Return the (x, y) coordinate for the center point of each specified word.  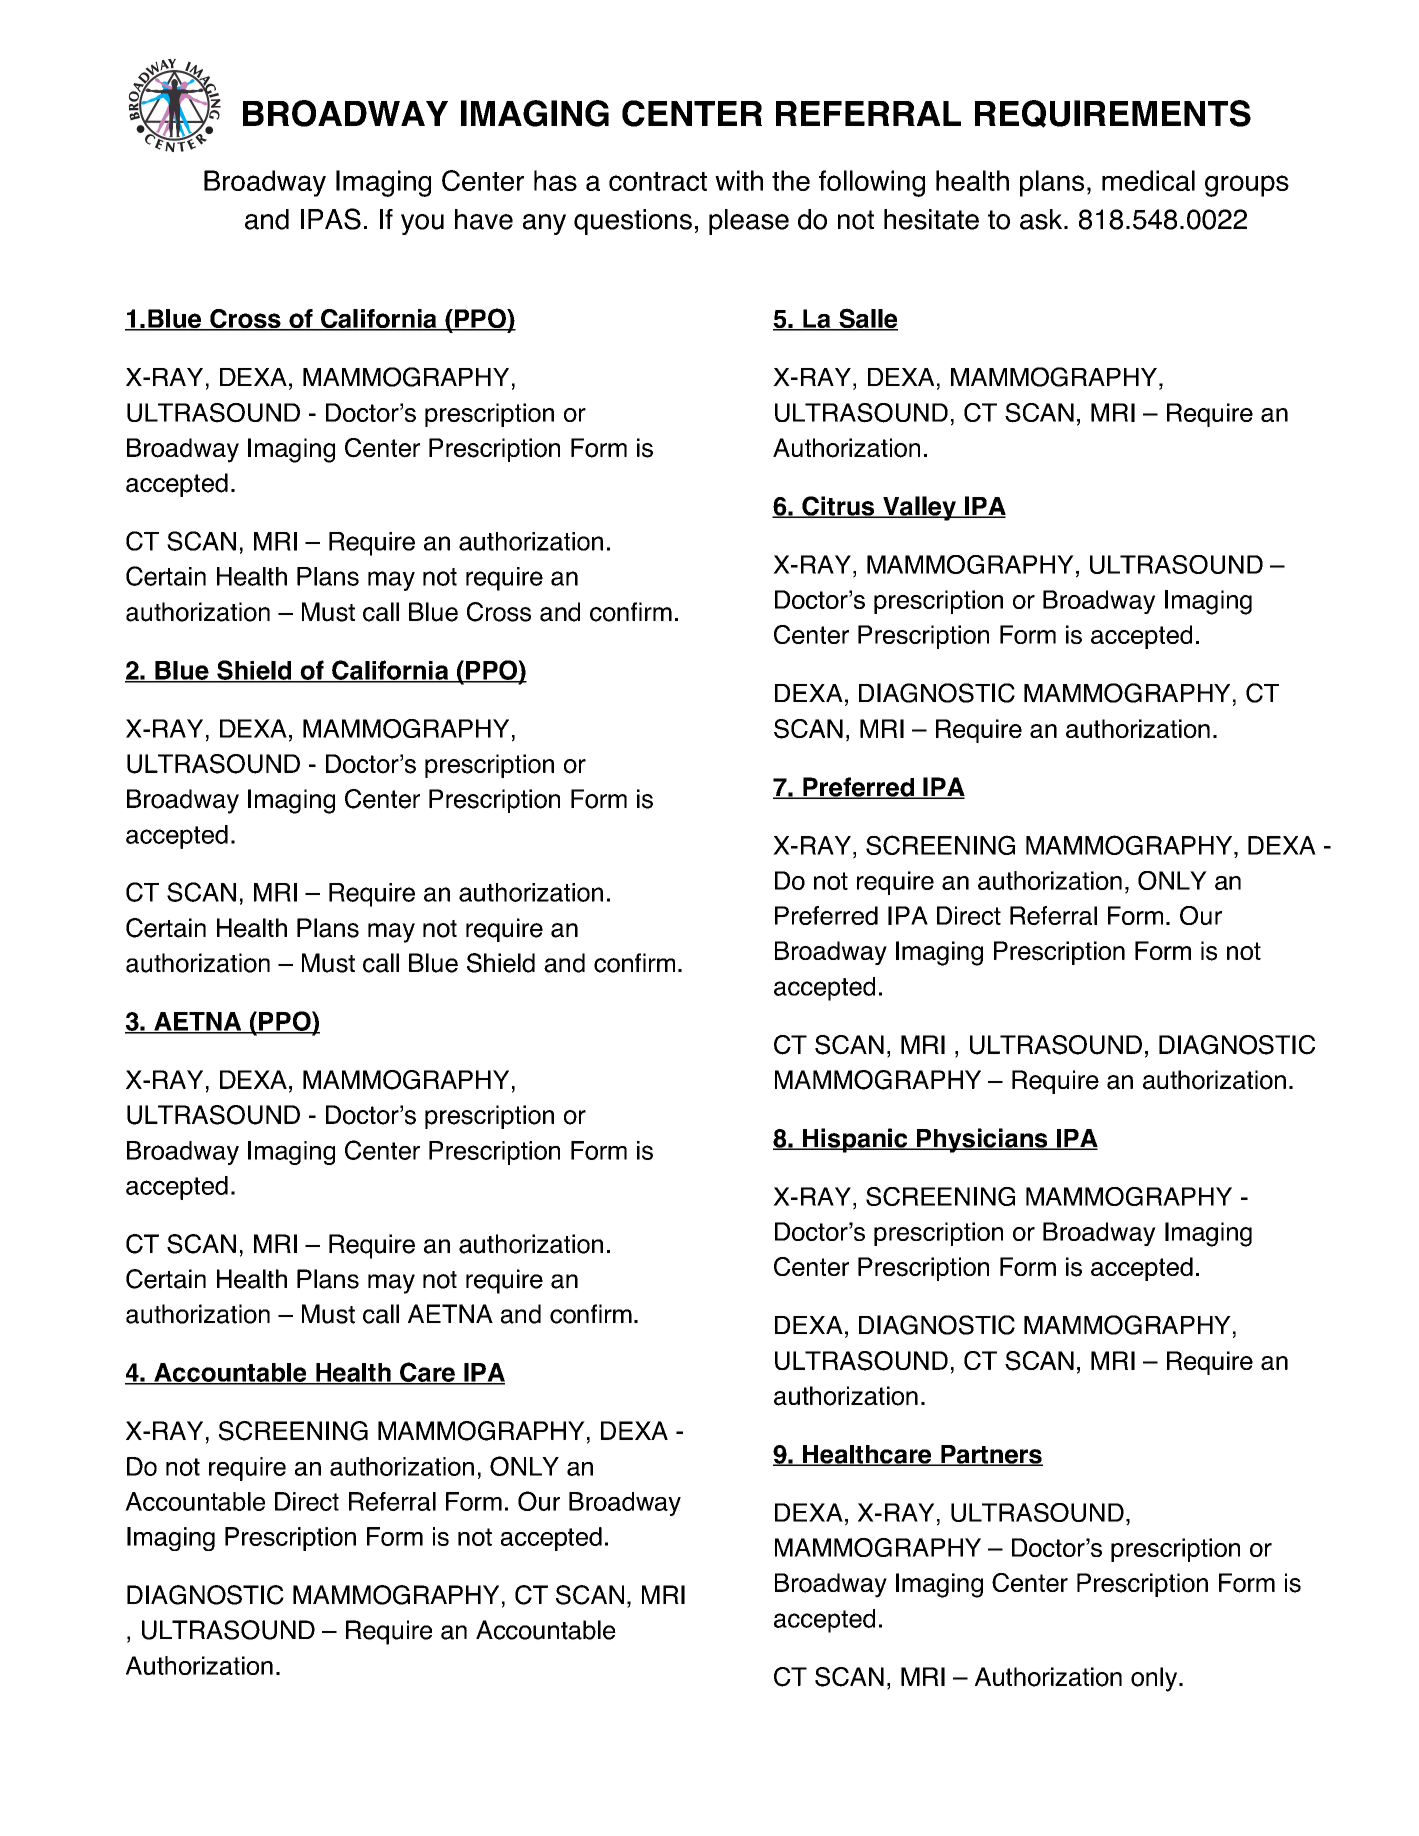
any (544, 224)
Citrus (838, 507)
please (749, 222)
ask (1042, 219)
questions (633, 222)
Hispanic (855, 1140)
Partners (991, 1455)
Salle (867, 319)
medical (1148, 180)
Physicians (982, 1140)
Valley (919, 508)
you (422, 224)
